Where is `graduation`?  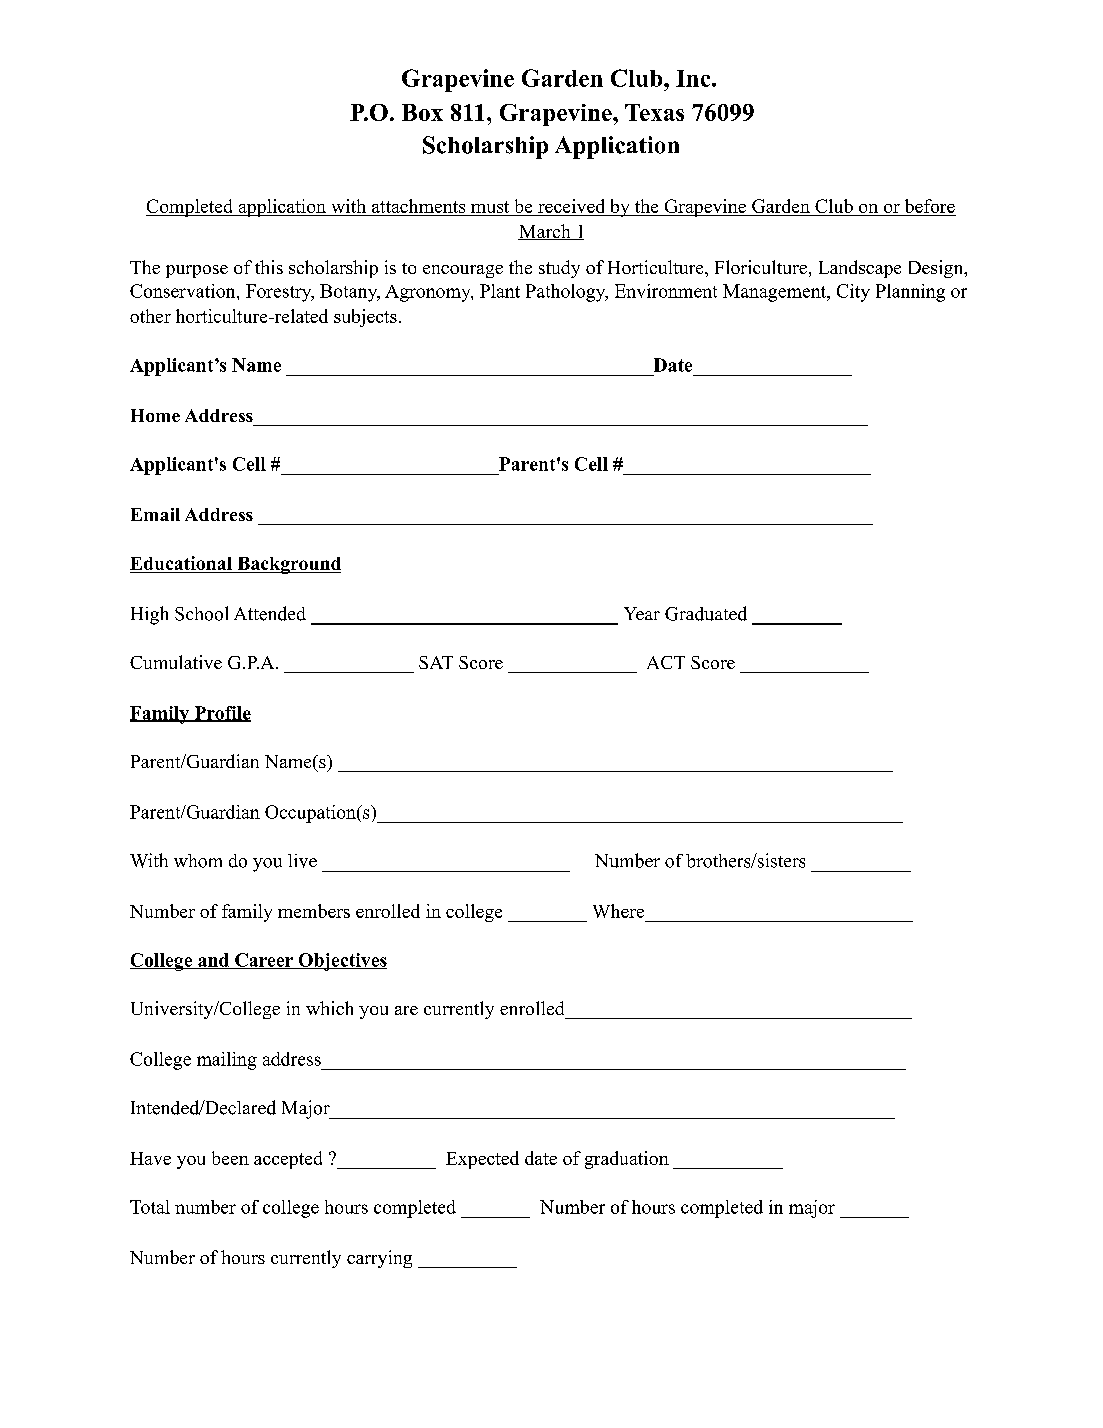 graduation is located at coordinates (627, 1160).
